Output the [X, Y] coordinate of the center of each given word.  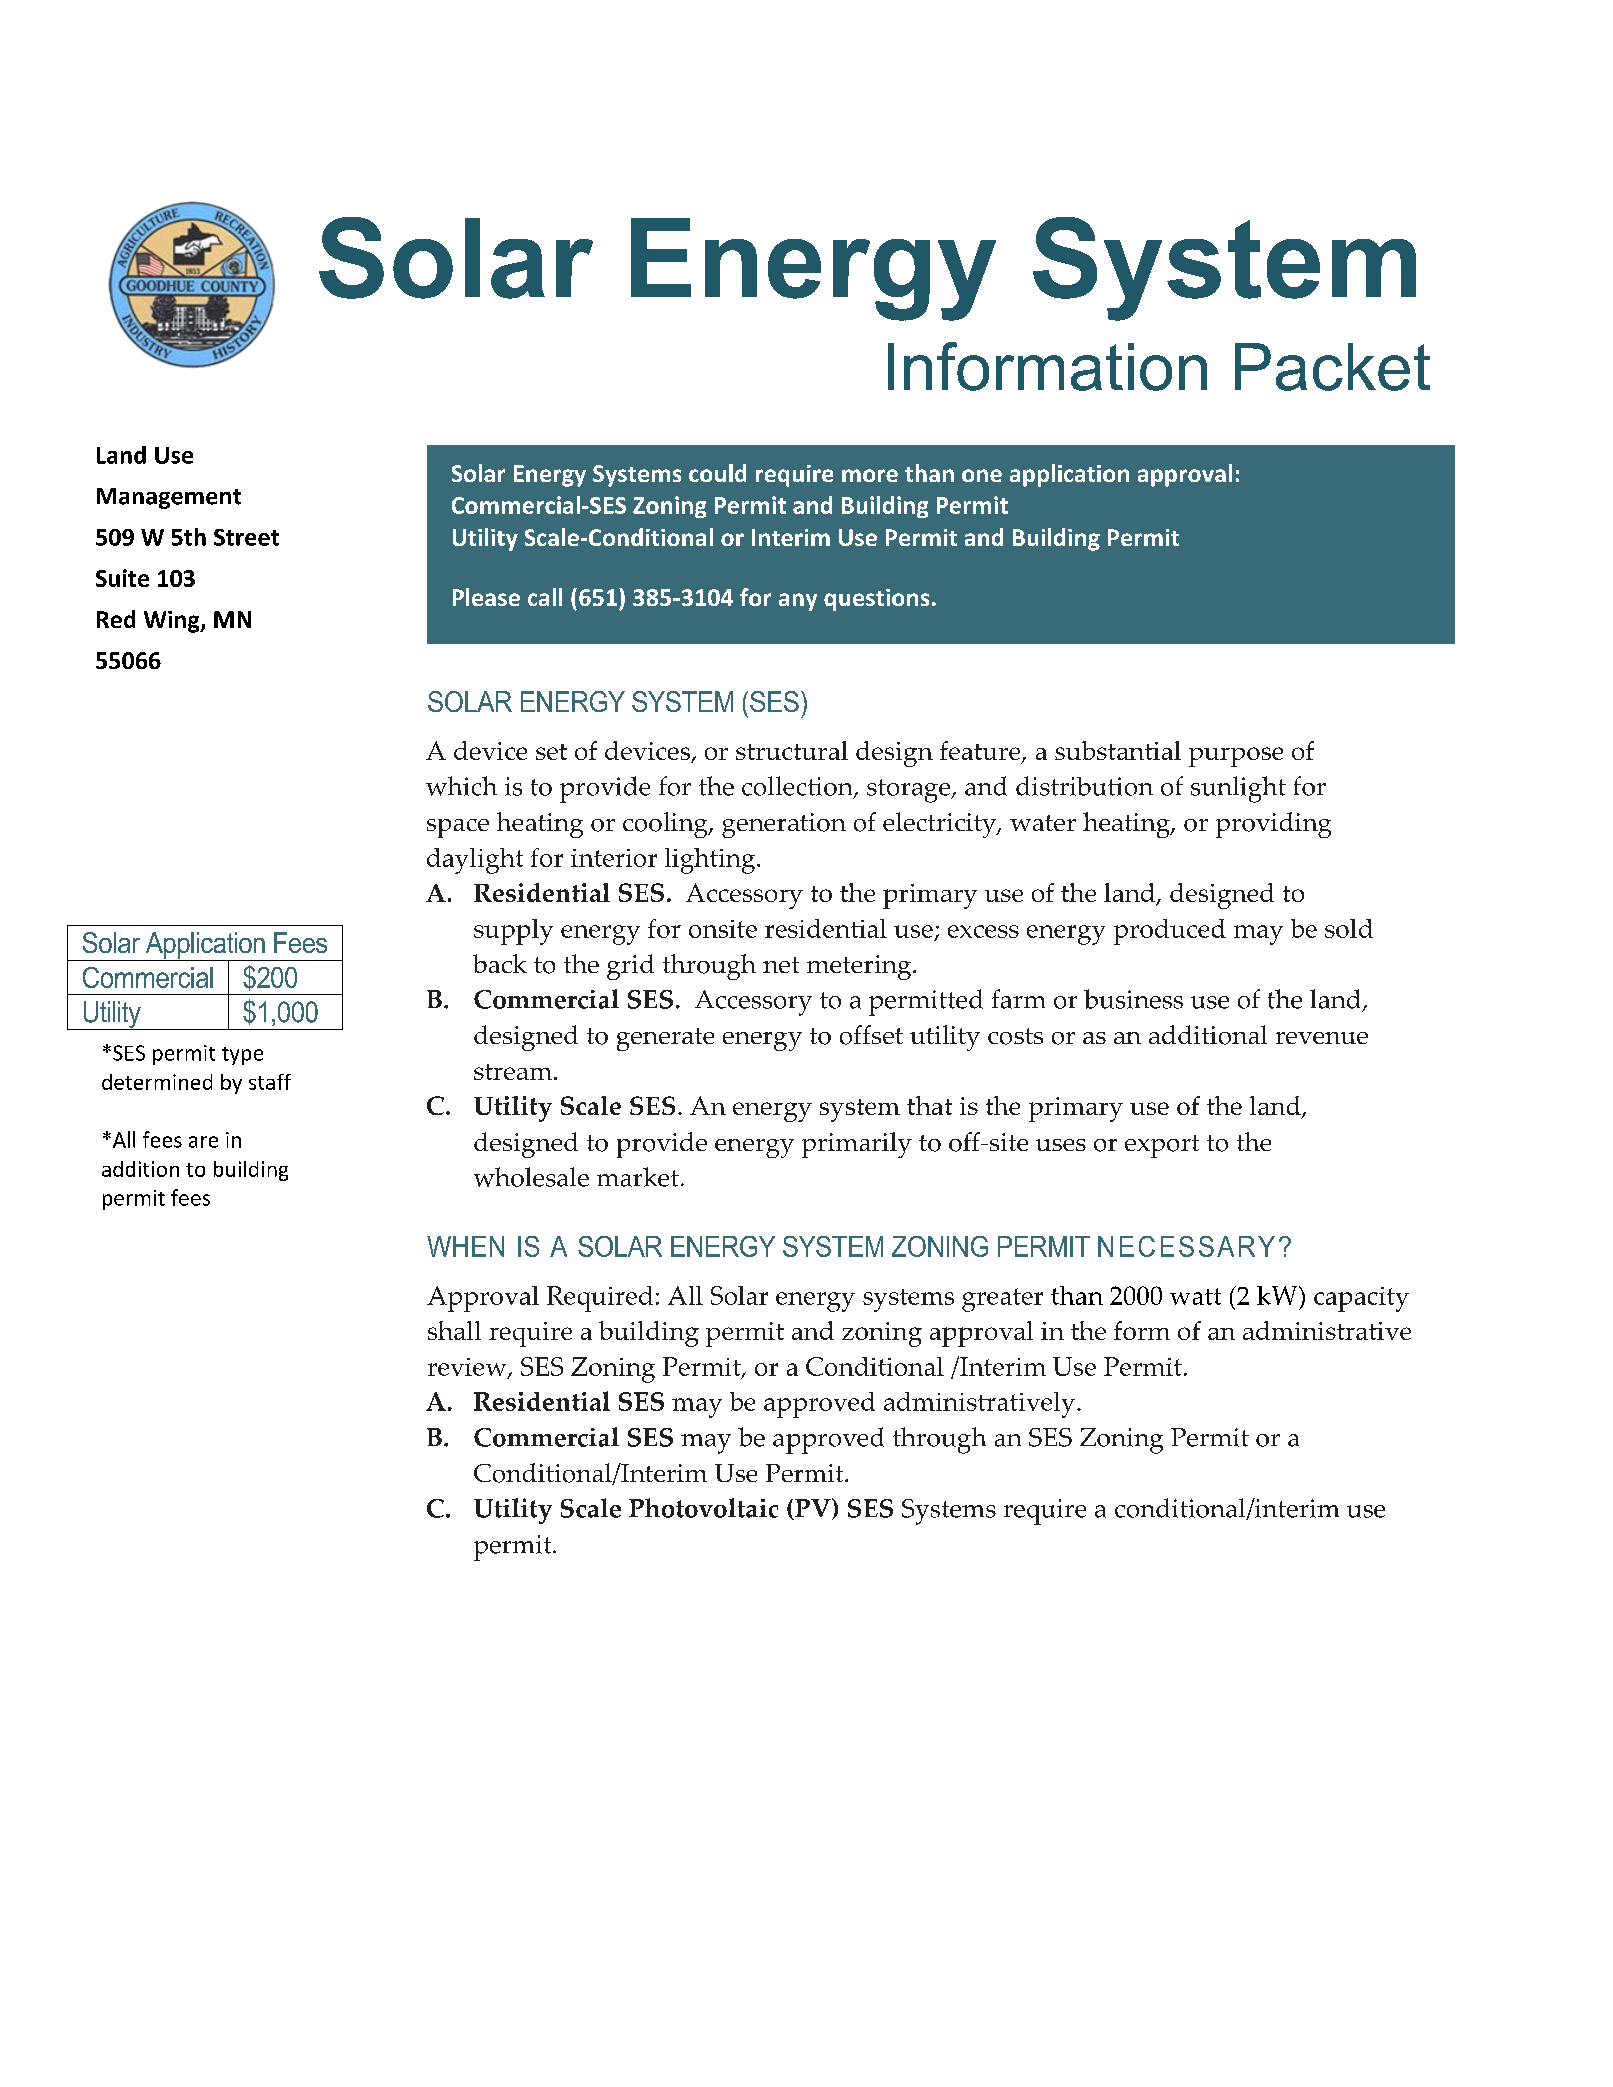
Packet [1332, 367]
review [468, 1368]
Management [169, 498]
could [717, 473]
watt [1195, 1296]
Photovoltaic [703, 1508]
